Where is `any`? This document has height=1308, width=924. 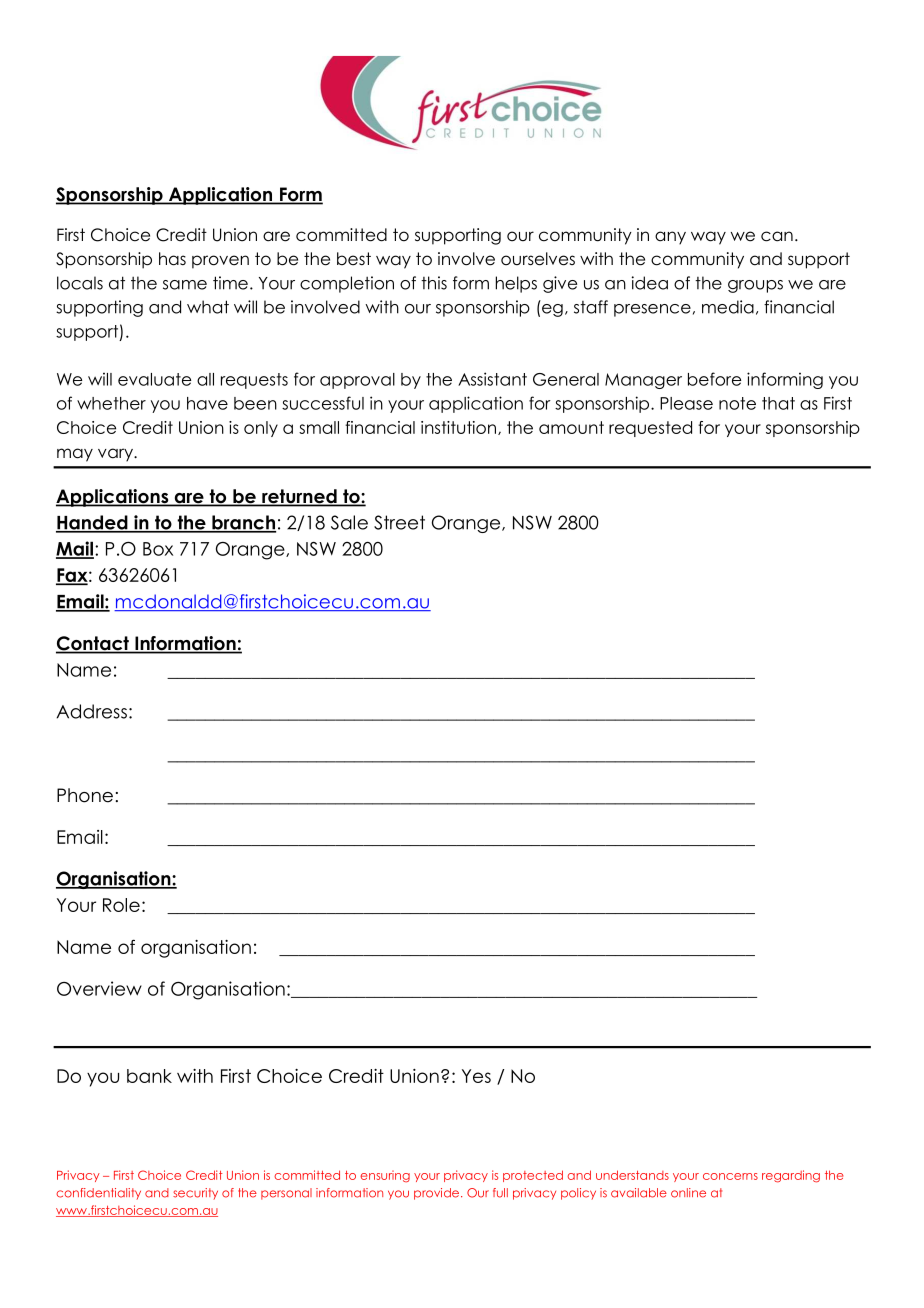 any is located at coordinates (670, 238).
